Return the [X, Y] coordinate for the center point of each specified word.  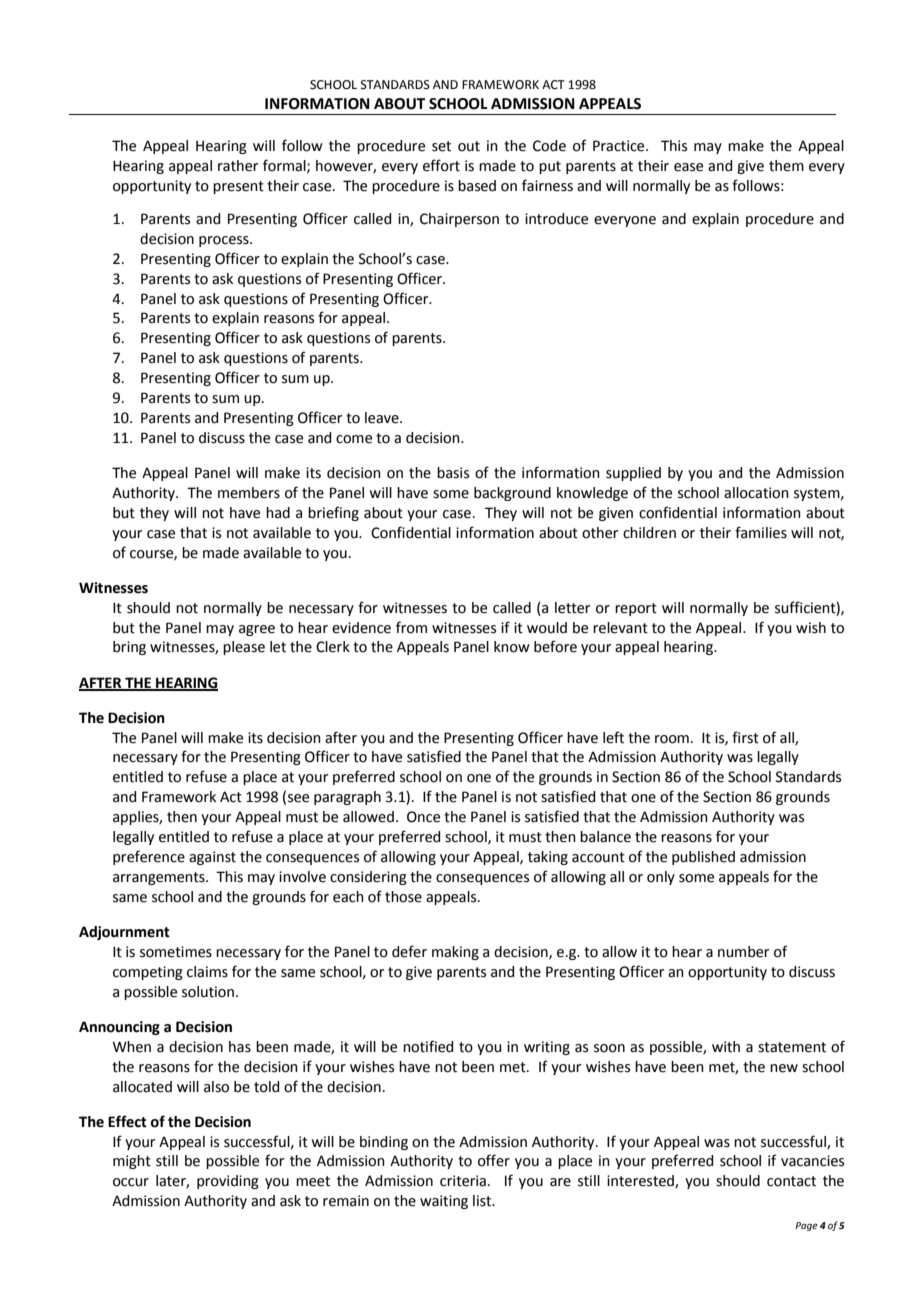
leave [383, 418]
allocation [756, 493]
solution [208, 992]
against [212, 858]
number [743, 952]
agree [257, 630]
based [477, 186]
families [761, 532]
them [786, 166]
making [455, 953]
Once [423, 817]
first [745, 737]
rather [238, 166]
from [411, 627]
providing [228, 1182]
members [249, 493]
